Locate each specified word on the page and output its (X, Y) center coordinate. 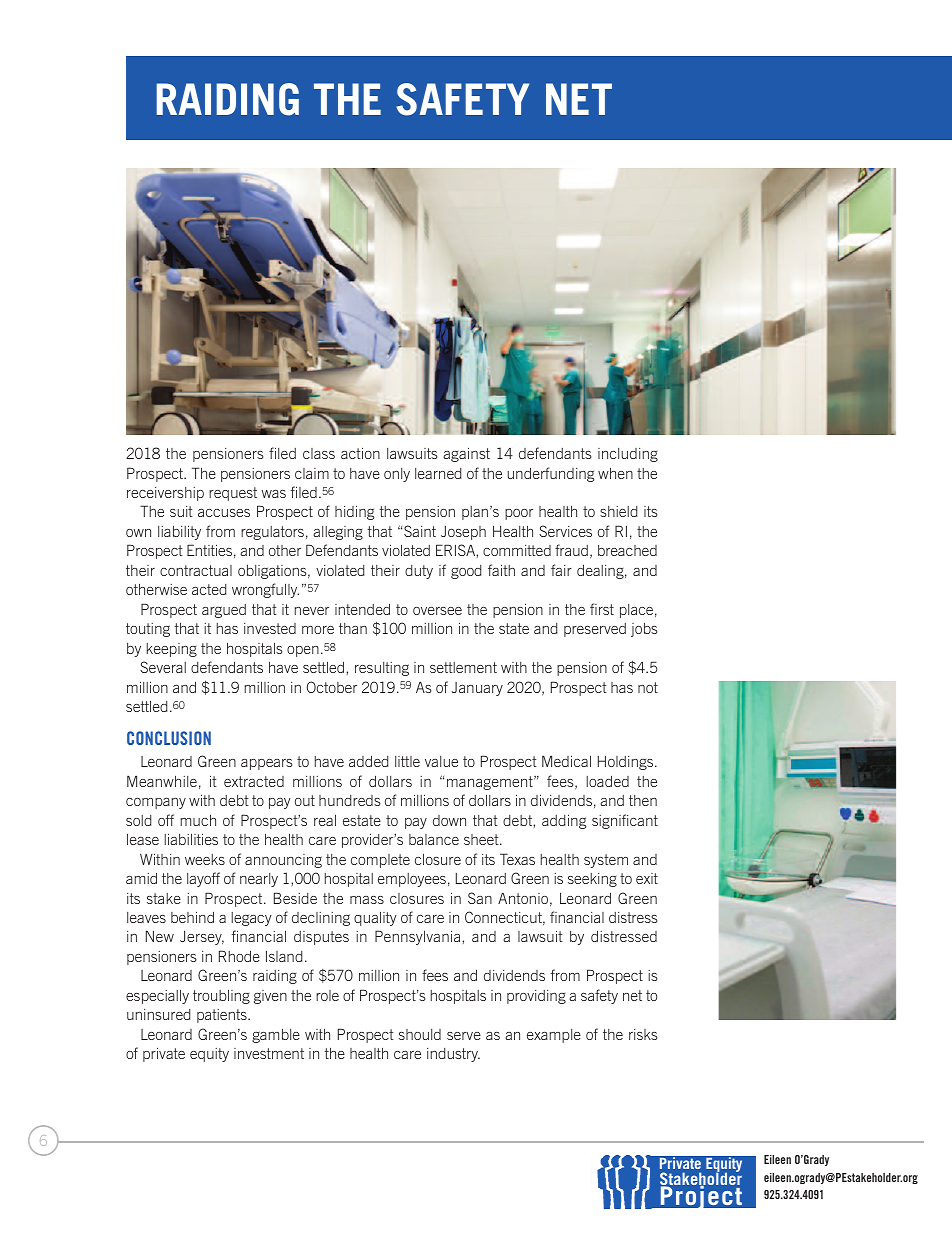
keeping (172, 650)
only (397, 475)
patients (223, 1016)
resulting (382, 669)
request (233, 494)
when (615, 473)
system (606, 861)
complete (380, 861)
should (420, 1034)
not (648, 687)
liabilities (191, 839)
